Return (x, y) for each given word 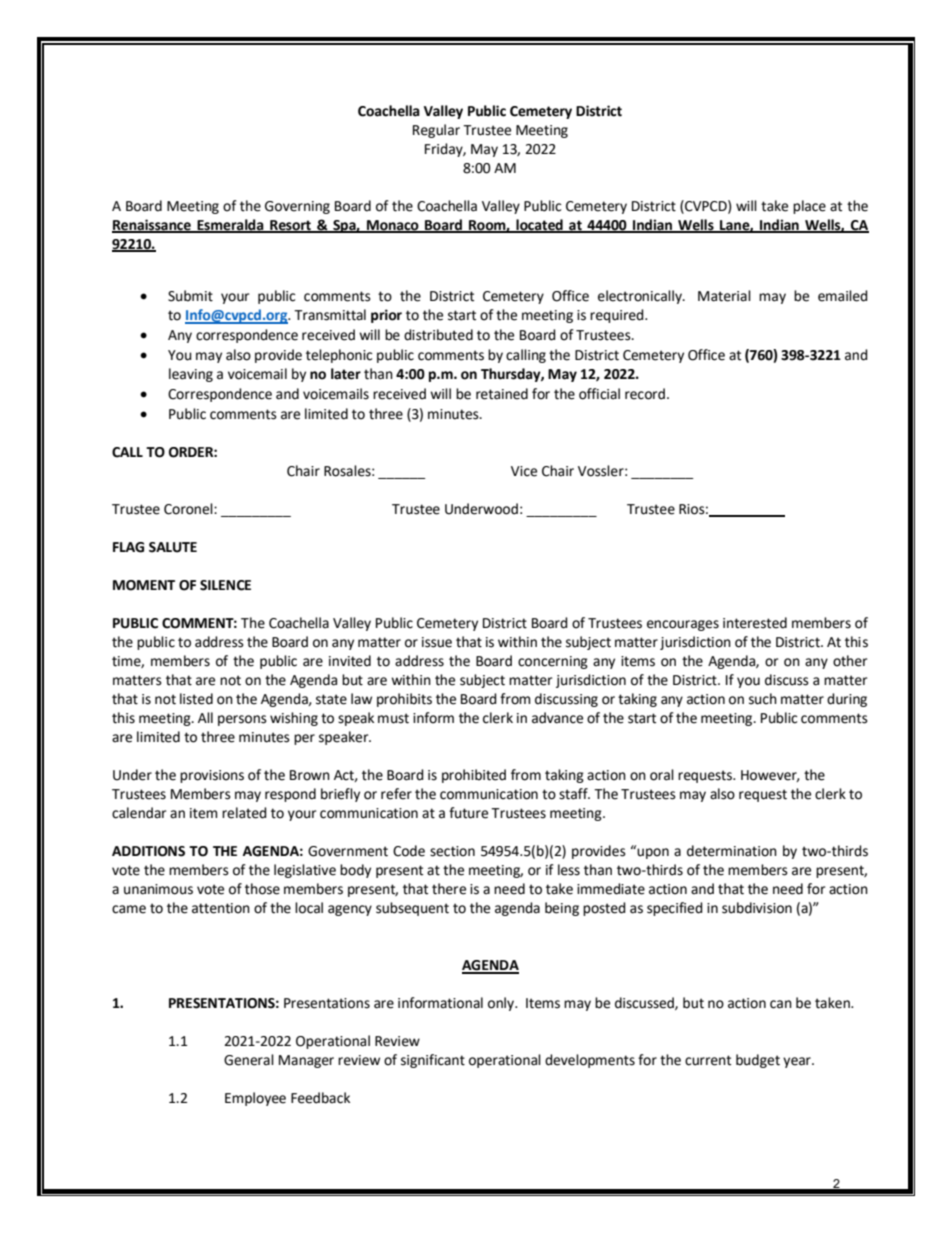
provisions (212, 776)
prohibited (474, 776)
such (763, 699)
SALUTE (173, 547)
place (809, 207)
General (249, 1060)
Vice (524, 471)
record (645, 394)
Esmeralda (230, 225)
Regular (436, 131)
